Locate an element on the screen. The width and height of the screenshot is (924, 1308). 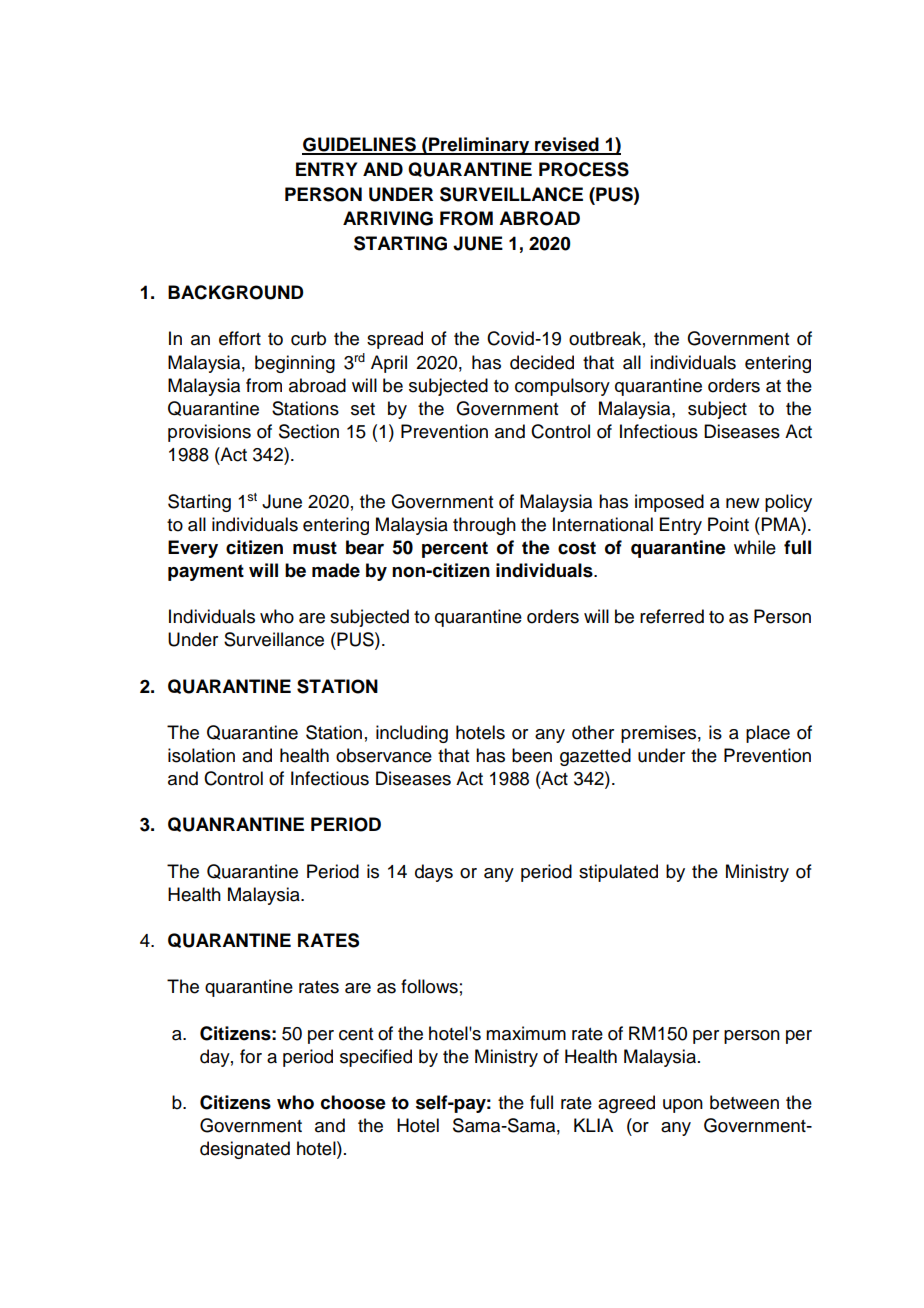
days is located at coordinates (434, 873).
